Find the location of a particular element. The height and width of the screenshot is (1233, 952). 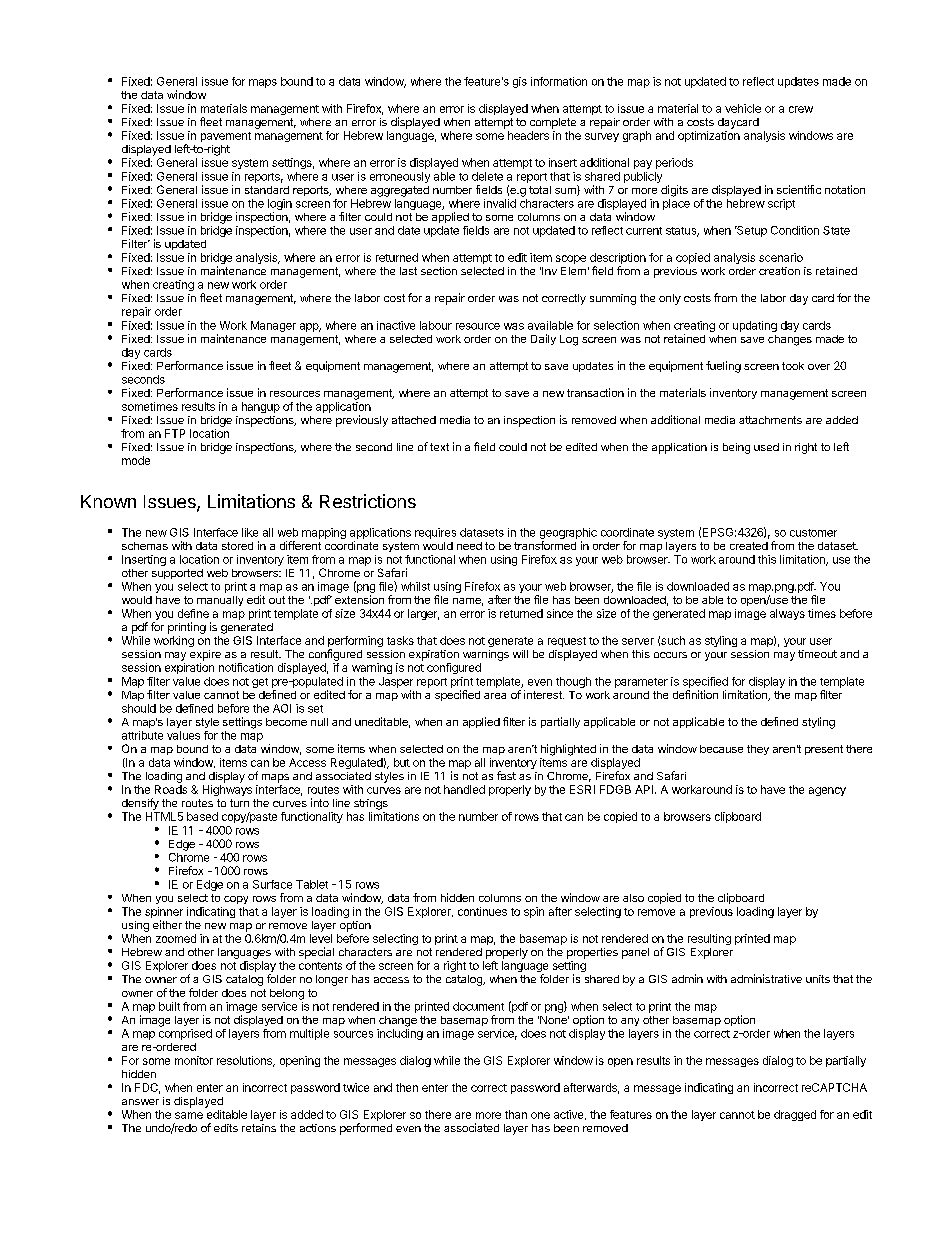

FTP is located at coordinates (175, 433).
